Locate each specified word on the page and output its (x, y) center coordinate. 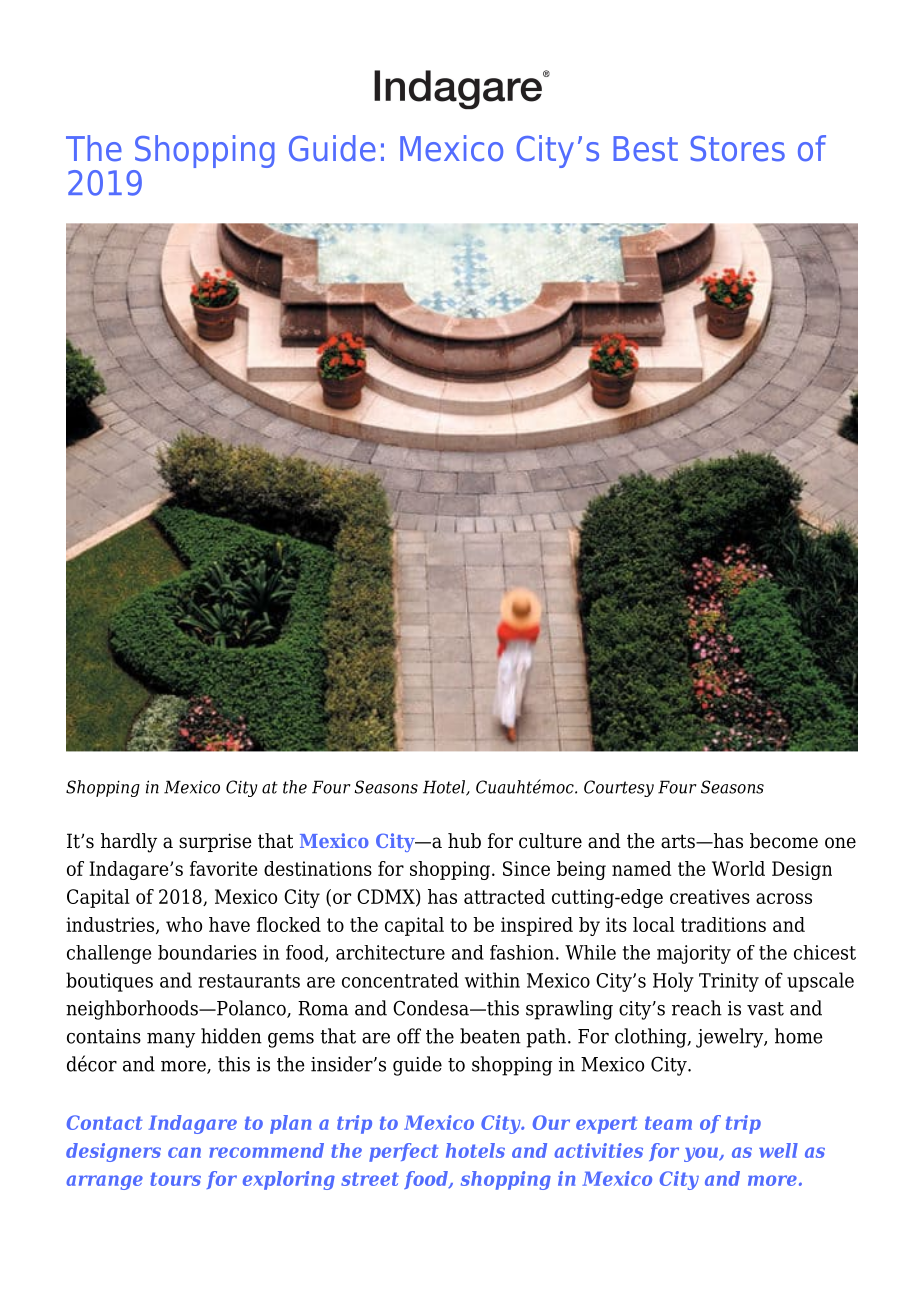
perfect (403, 1152)
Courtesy (619, 788)
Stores (738, 149)
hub (464, 841)
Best (645, 149)
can (184, 1152)
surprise (215, 842)
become (784, 841)
